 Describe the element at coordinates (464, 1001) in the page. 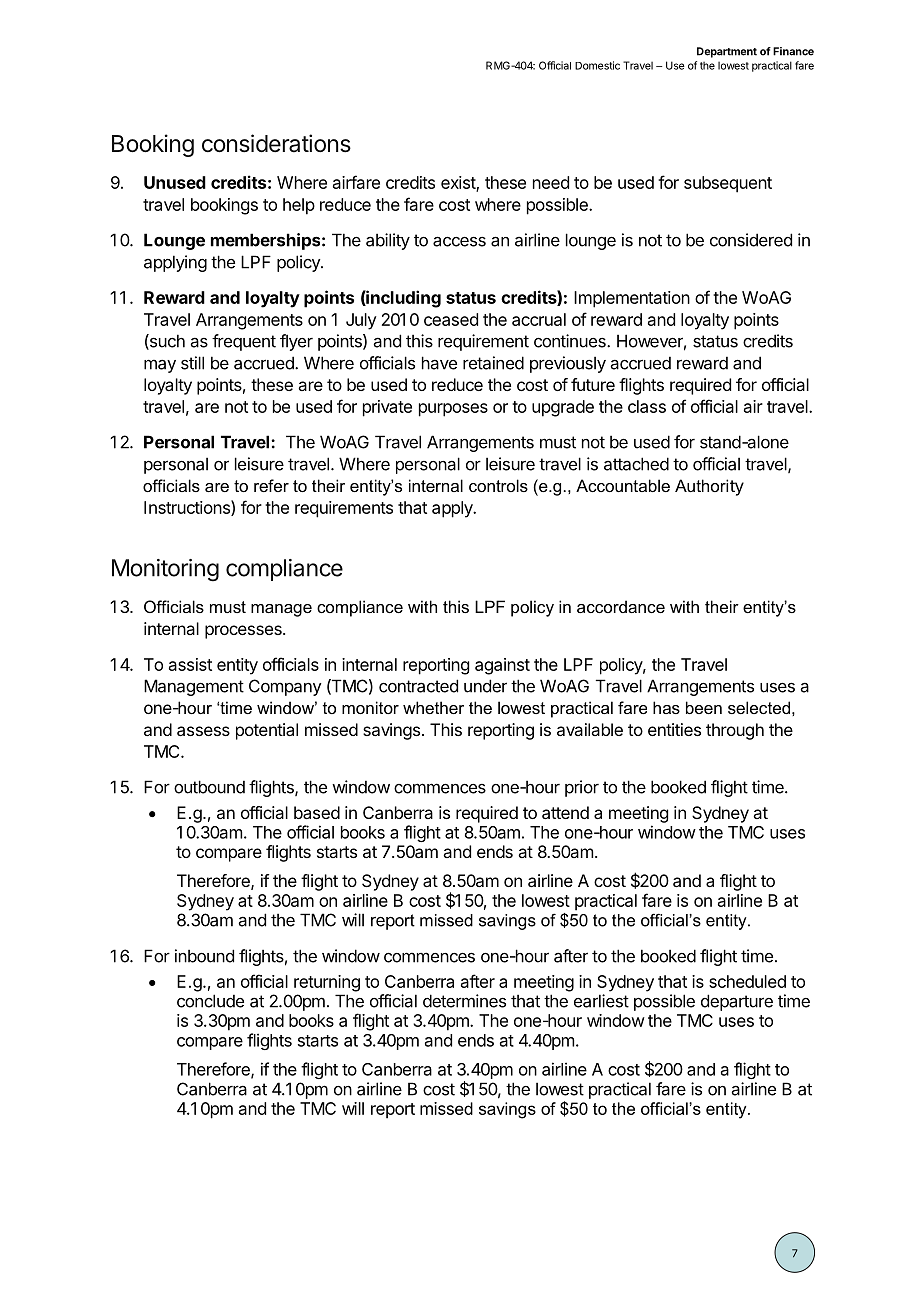

I see `determines` at that location.
